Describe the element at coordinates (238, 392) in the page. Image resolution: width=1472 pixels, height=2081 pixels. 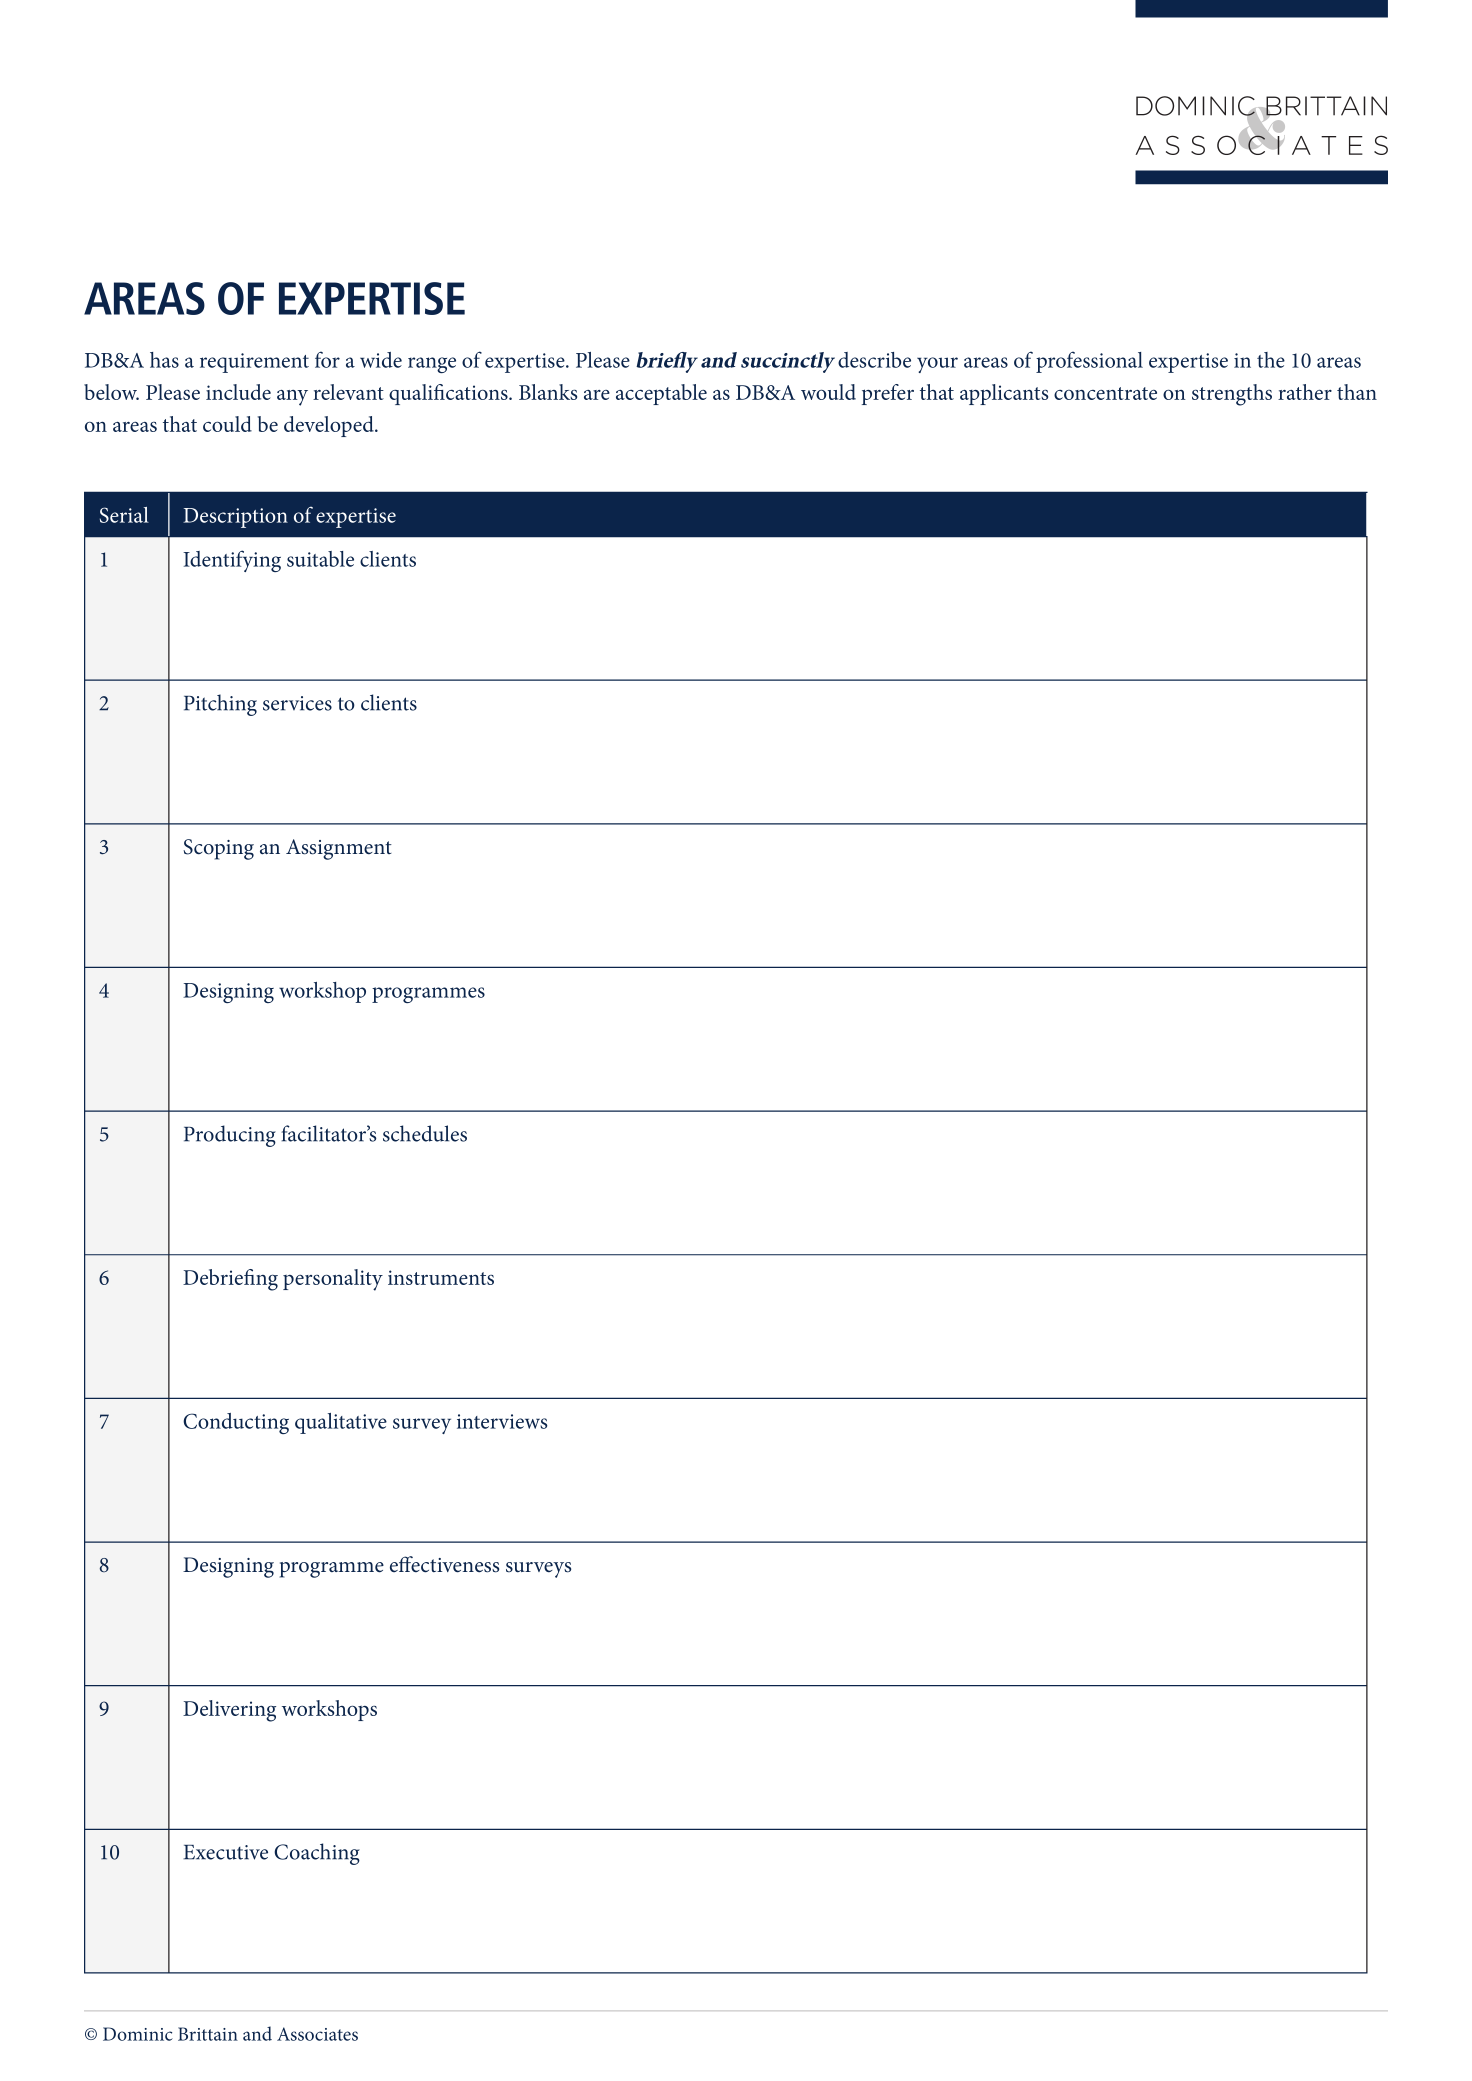
I see `include` at that location.
